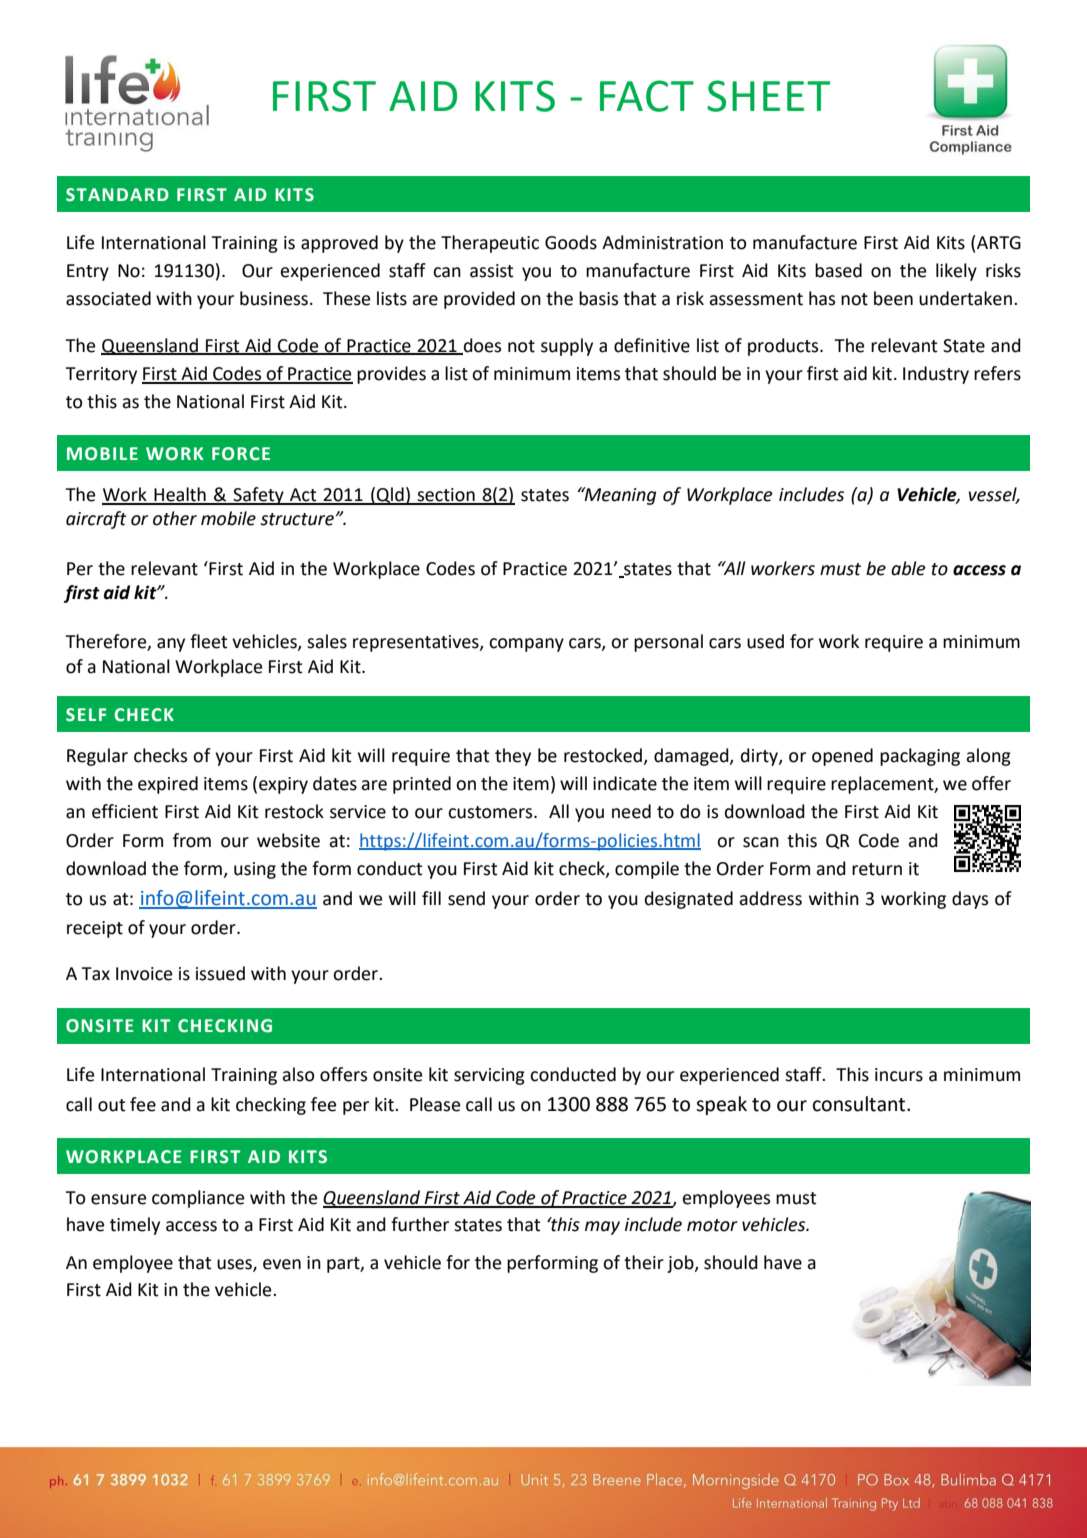 The image size is (1087, 1538). What do you see at coordinates (571, 242) in the page?
I see `Goods` at bounding box center [571, 242].
